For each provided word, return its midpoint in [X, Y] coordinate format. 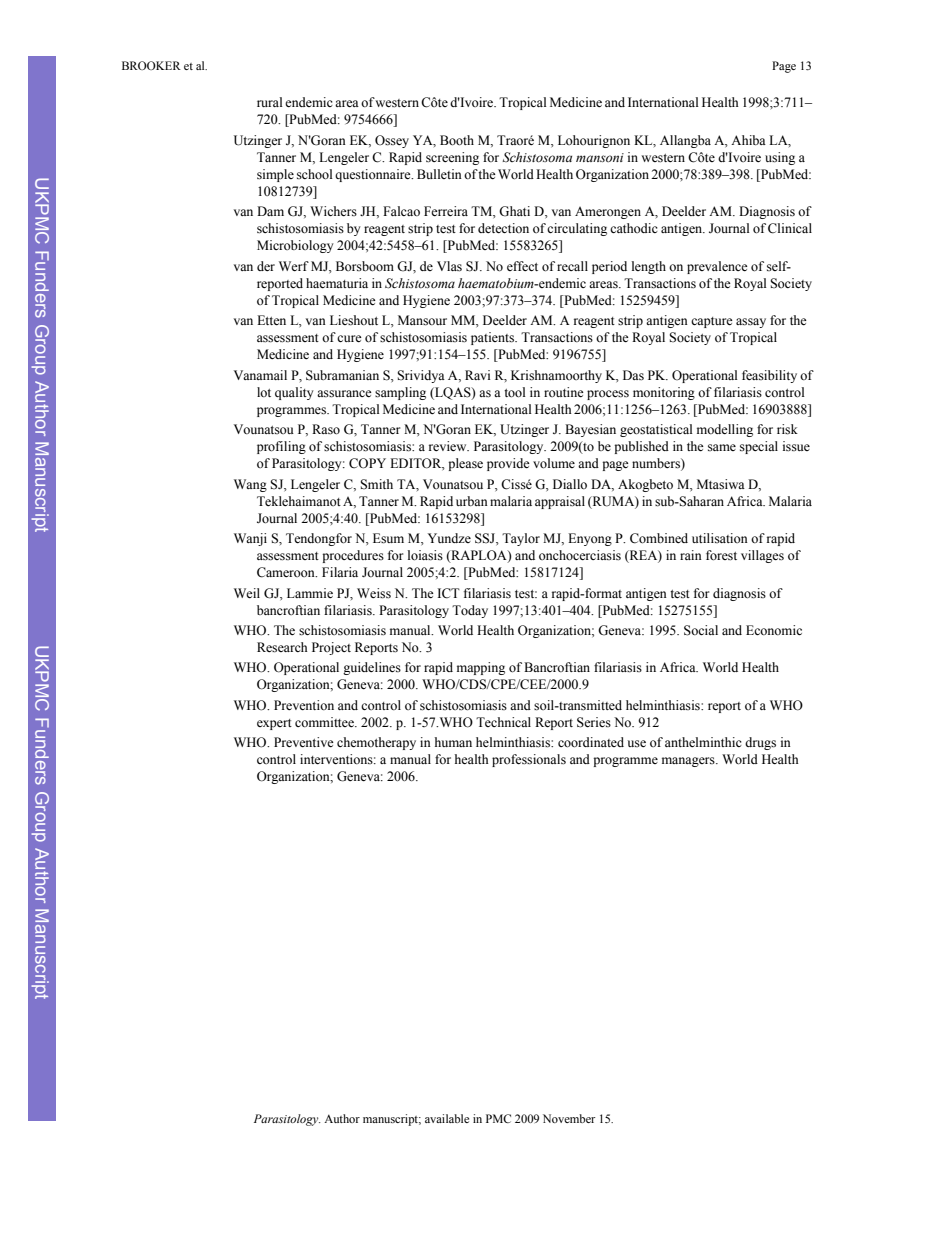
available [447, 1118]
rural [270, 102]
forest [721, 555]
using [780, 158]
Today [470, 611]
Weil [247, 593]
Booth [457, 140]
